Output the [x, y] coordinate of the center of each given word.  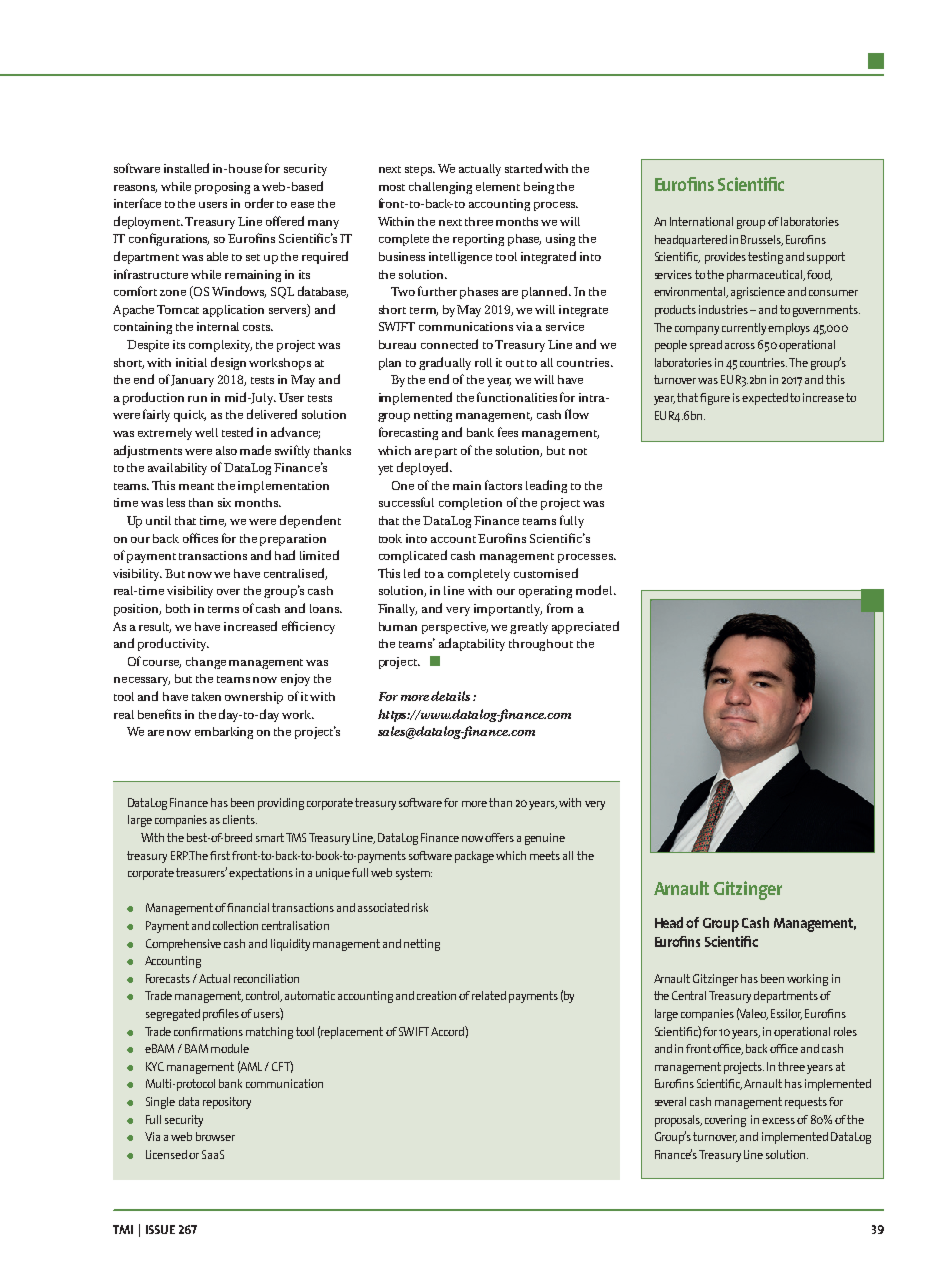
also [226, 450]
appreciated [585, 627]
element [498, 186]
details [450, 696]
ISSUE [160, 1229]
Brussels [762, 240]
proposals [678, 1121]
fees [508, 432]
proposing [222, 188]
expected [765, 399]
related [489, 995]
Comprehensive [183, 945]
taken [206, 696]
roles [845, 1031]
